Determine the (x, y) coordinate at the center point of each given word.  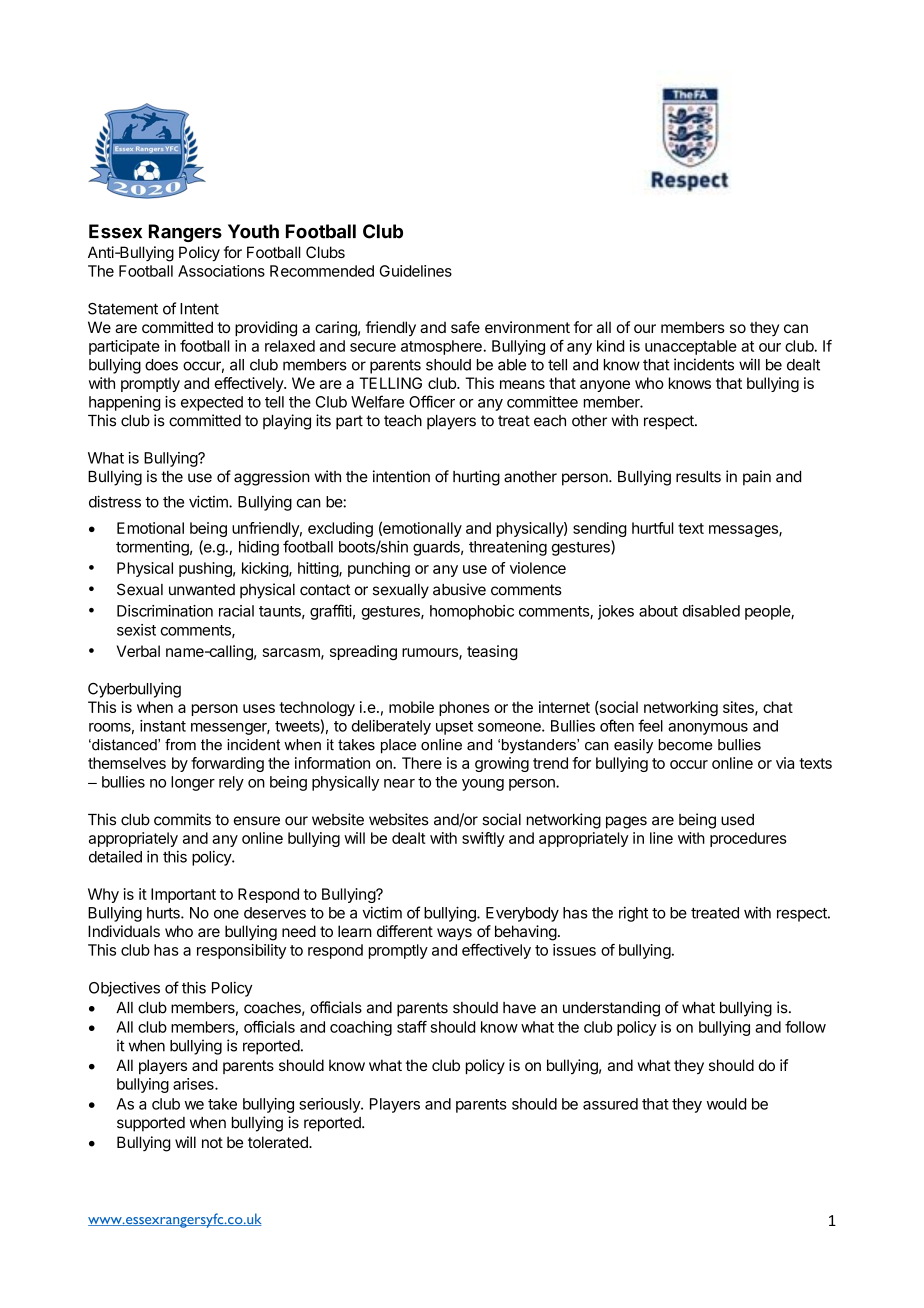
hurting (476, 478)
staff (412, 1027)
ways (454, 934)
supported (151, 1124)
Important (183, 895)
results (698, 477)
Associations (221, 271)
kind (610, 346)
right (633, 914)
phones (464, 708)
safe (465, 327)
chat (778, 707)
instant (163, 726)
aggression (272, 478)
